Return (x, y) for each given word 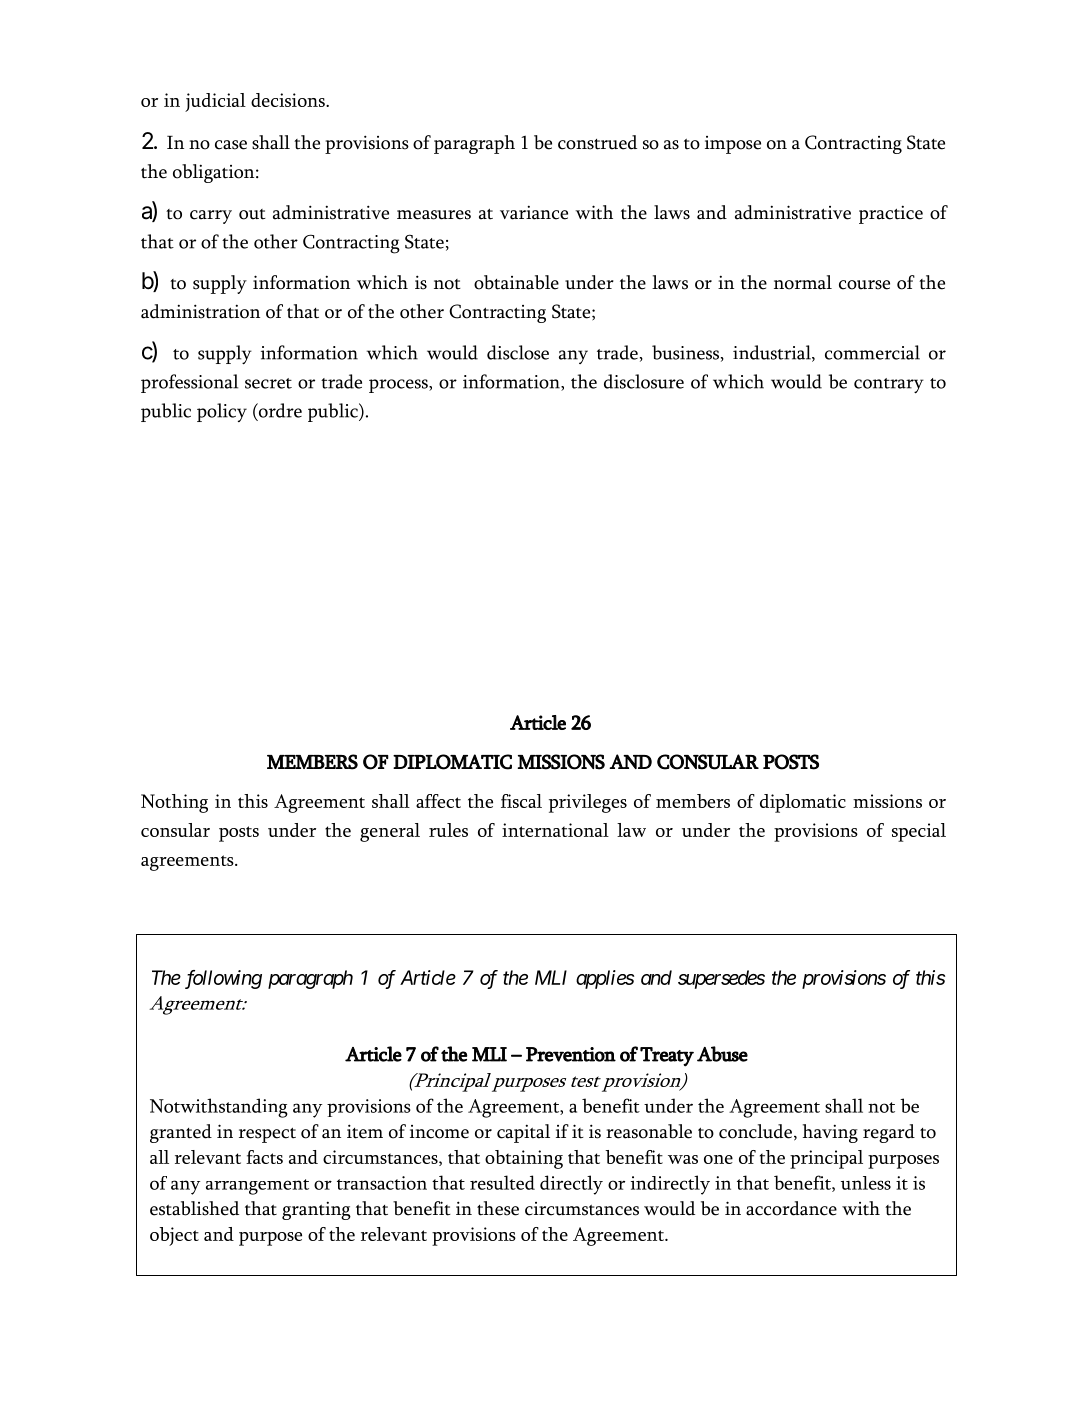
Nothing (174, 803)
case (231, 145)
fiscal (521, 801)
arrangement (257, 1187)
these (498, 1208)
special (919, 832)
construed (597, 142)
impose (733, 145)
